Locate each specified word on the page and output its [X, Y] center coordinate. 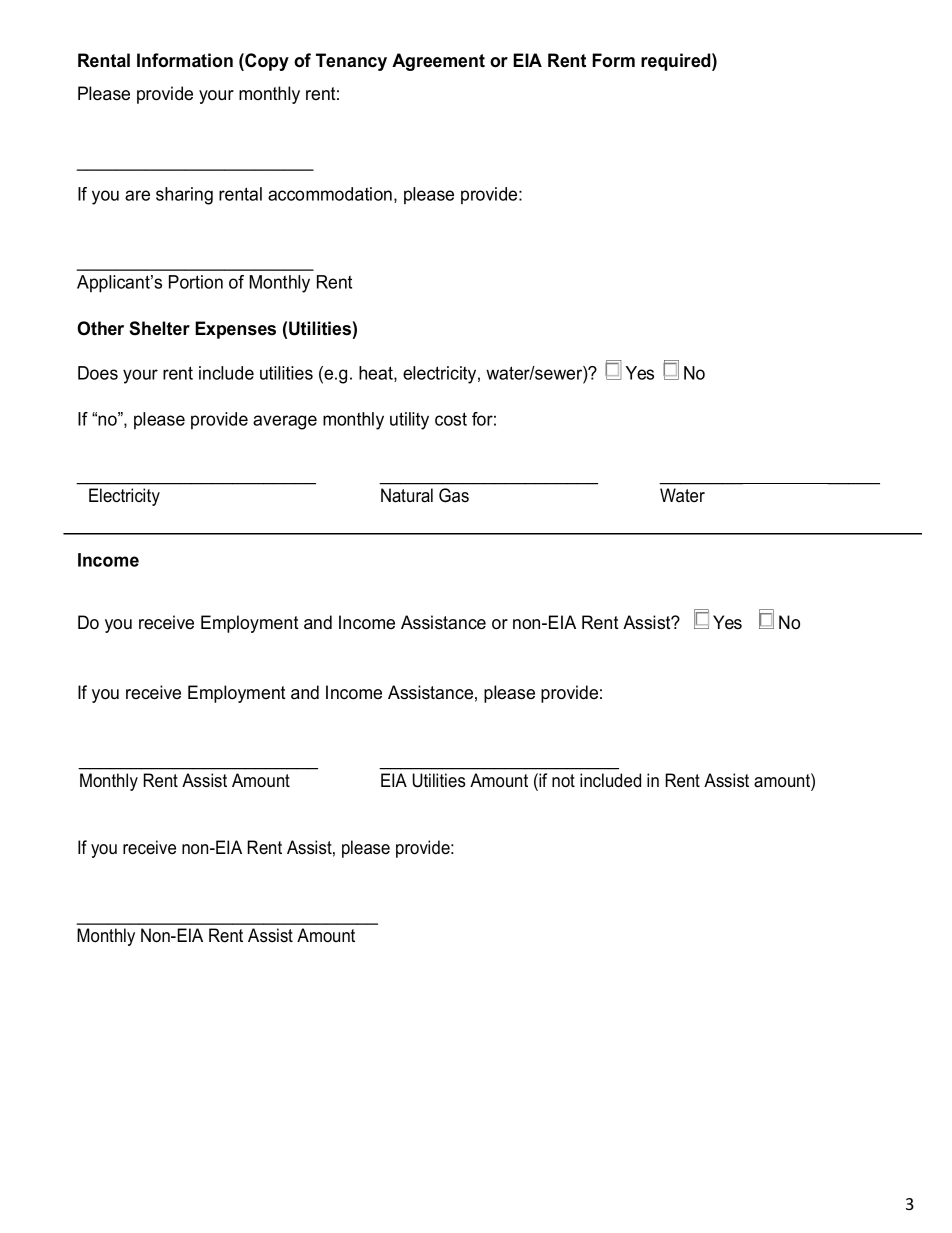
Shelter [159, 328]
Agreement [438, 62]
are [137, 195]
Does [98, 373]
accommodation [330, 194]
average [285, 422]
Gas [454, 495]
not [563, 781]
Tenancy [351, 62]
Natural [407, 495]
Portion [196, 282]
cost [451, 419]
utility [409, 421]
